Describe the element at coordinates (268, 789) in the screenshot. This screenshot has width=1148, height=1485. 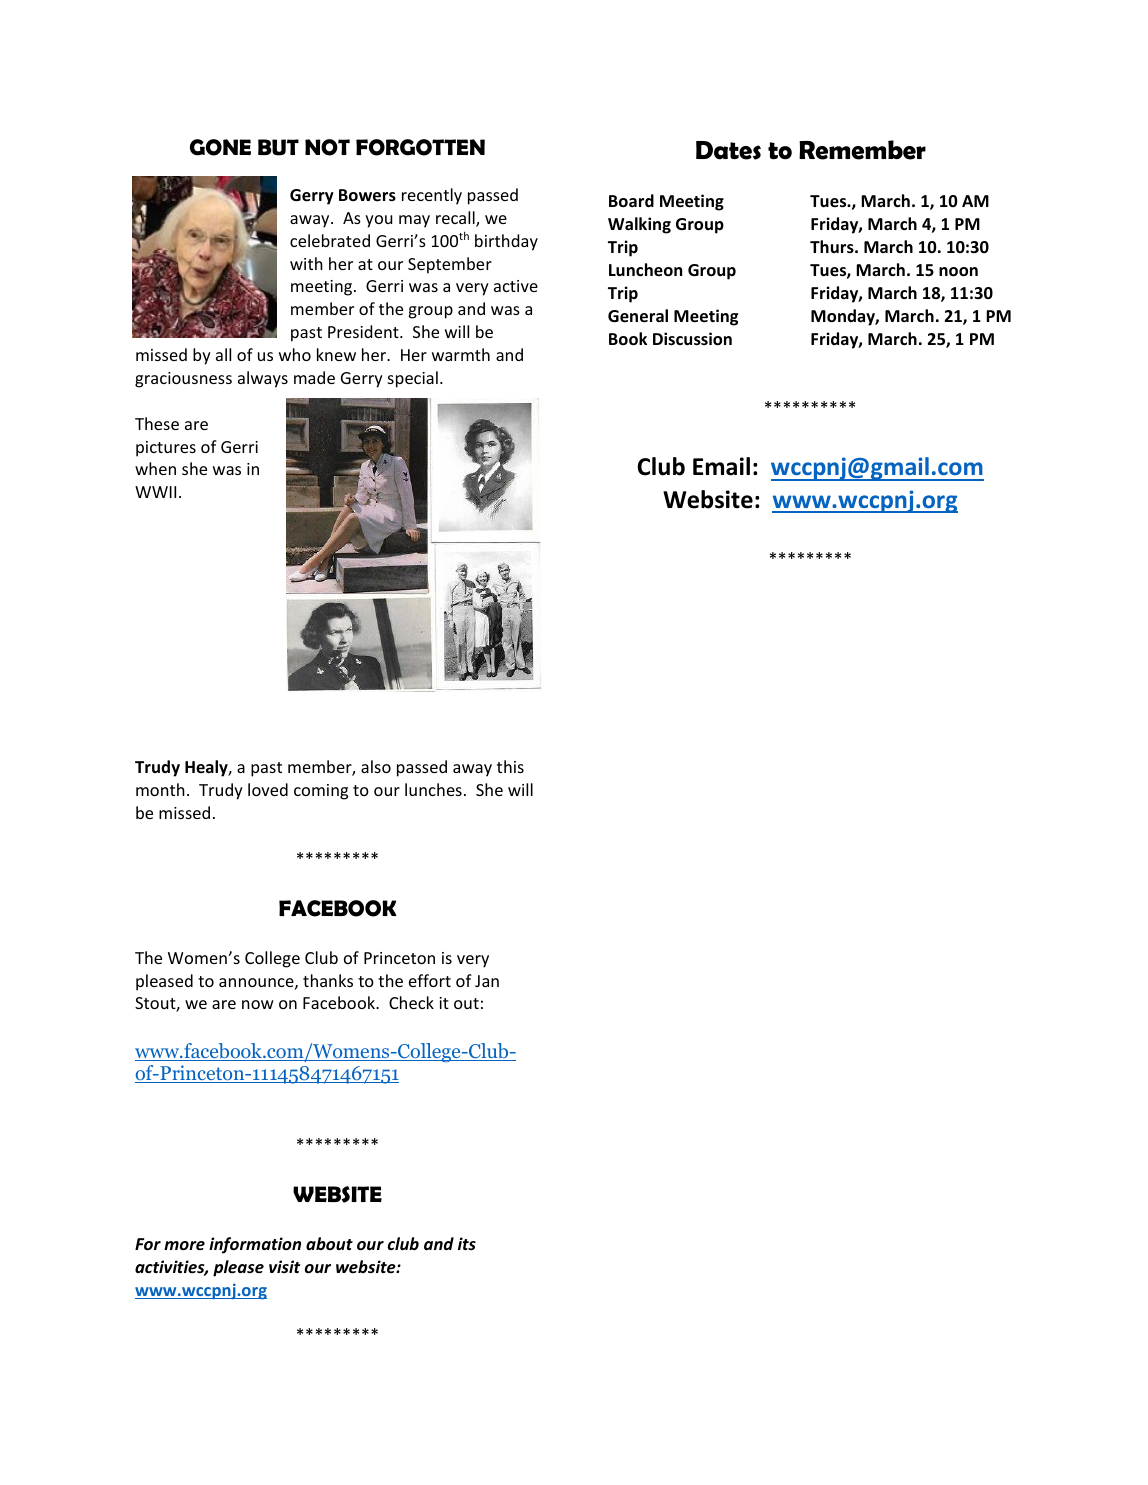
I see `loved` at that location.
